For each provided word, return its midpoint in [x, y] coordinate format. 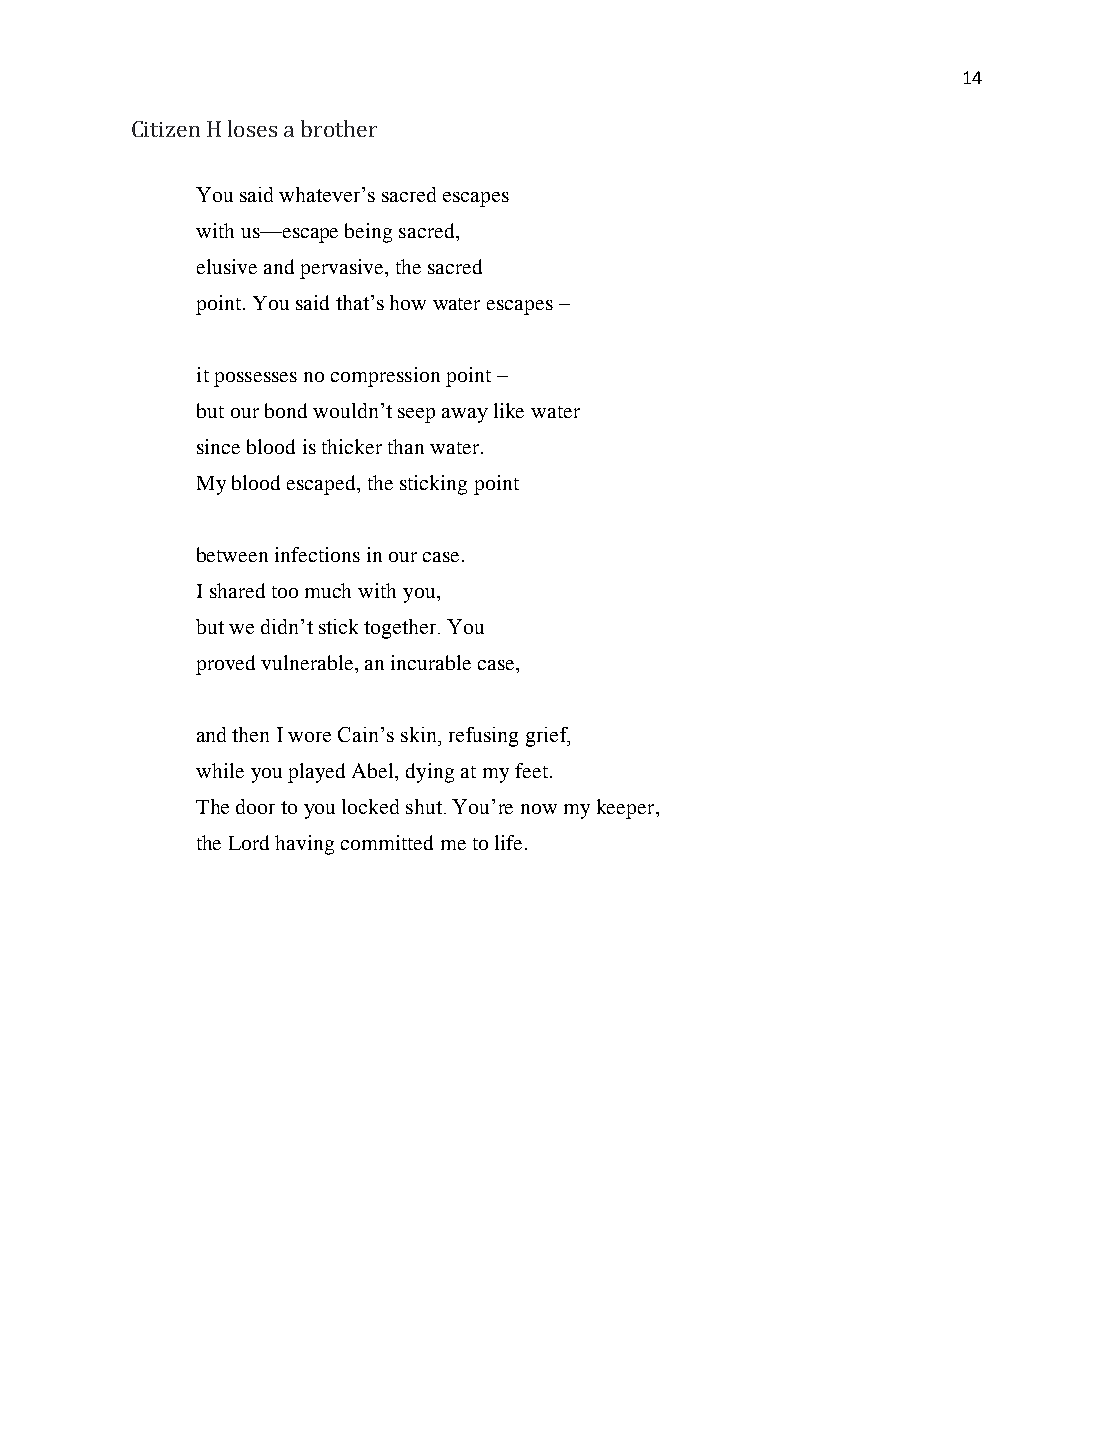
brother [339, 128]
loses [252, 128]
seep [416, 415]
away [465, 415]
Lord [249, 842]
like [509, 410]
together [401, 629]
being [368, 233]
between [232, 554]
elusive [227, 266]
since [218, 446]
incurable [431, 662]
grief [548, 737]
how [408, 302]
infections [317, 554]
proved [225, 665]
